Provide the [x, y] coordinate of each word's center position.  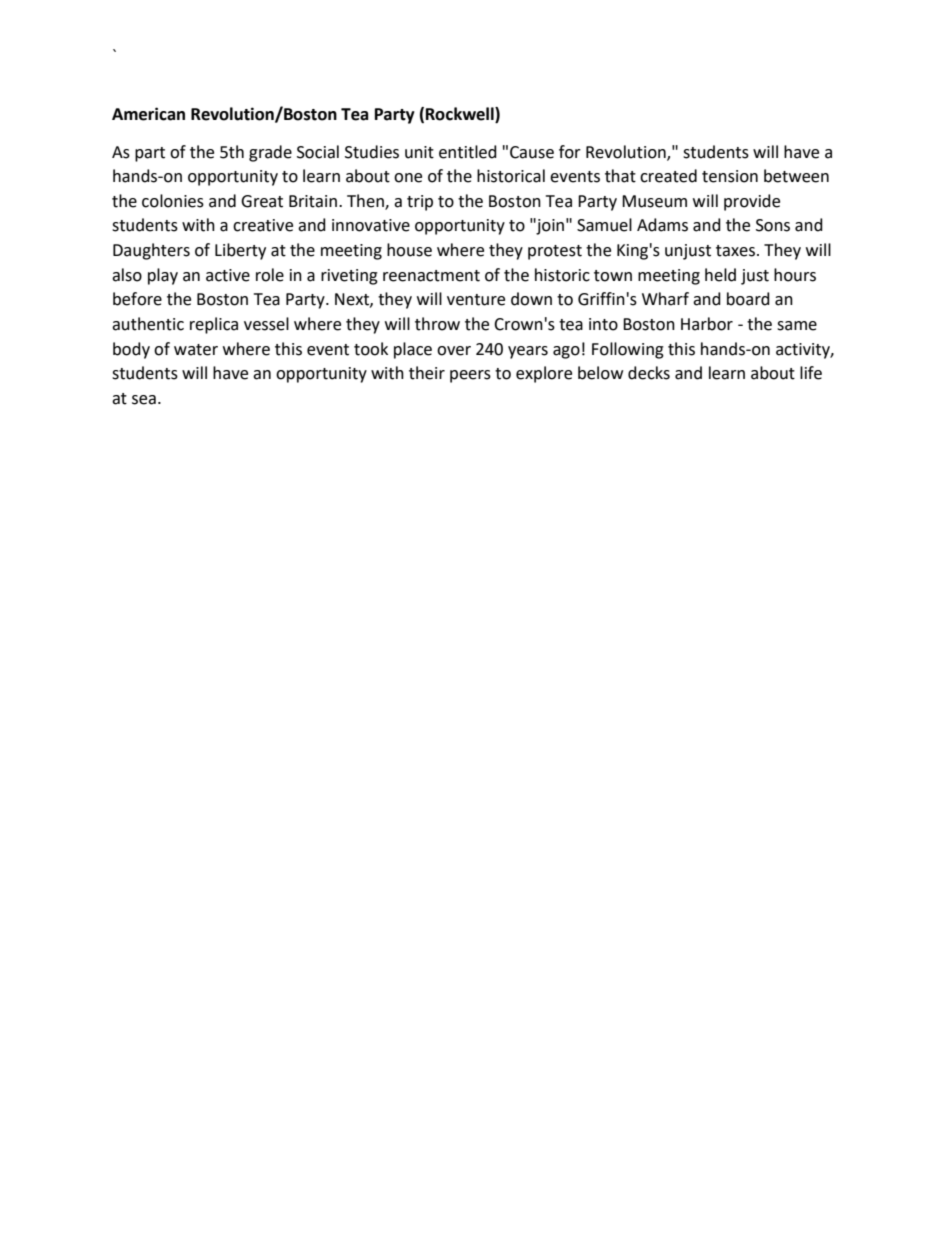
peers [470, 376]
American [148, 114]
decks [649, 373]
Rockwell [461, 115]
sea [144, 400]
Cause [532, 152]
